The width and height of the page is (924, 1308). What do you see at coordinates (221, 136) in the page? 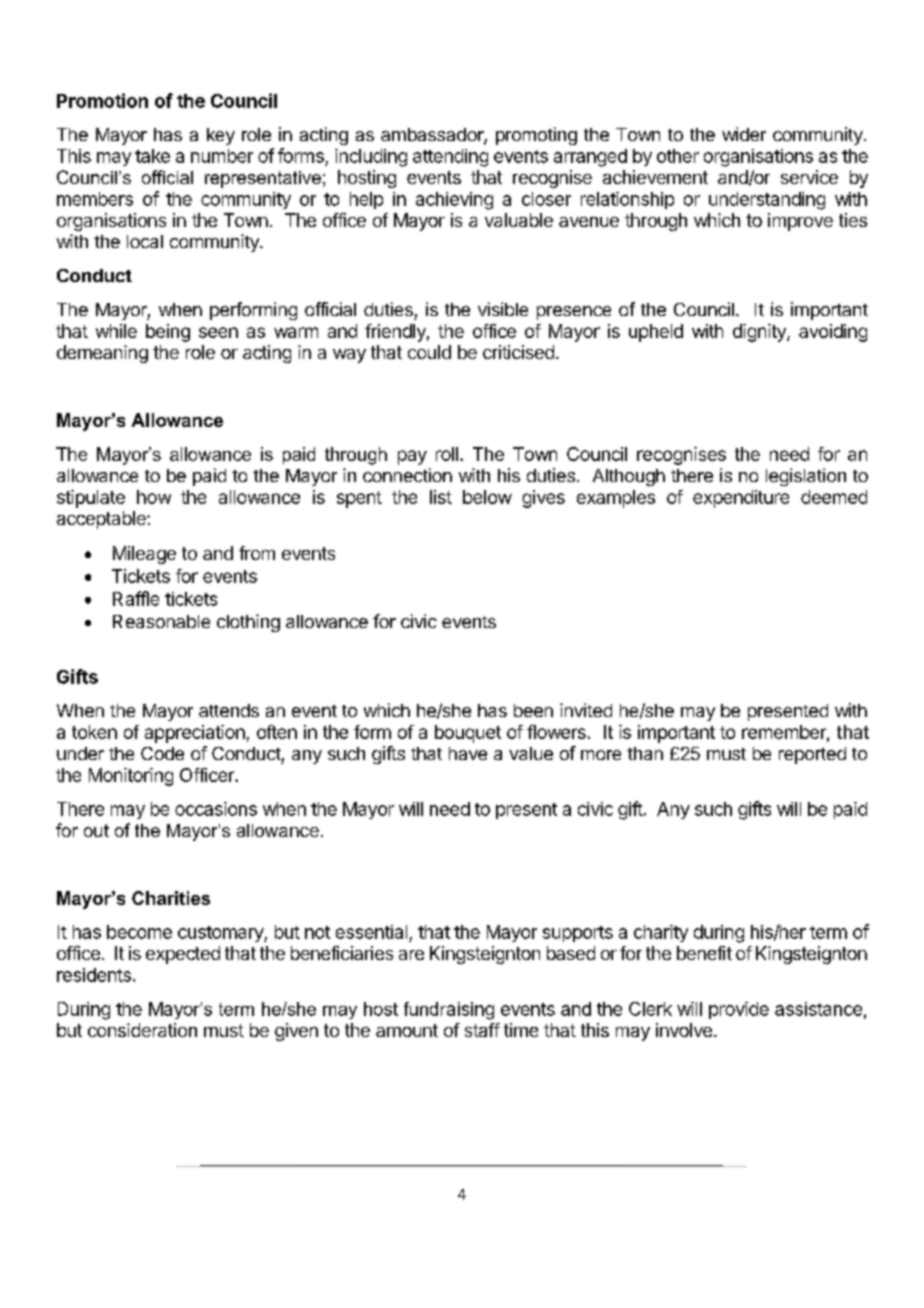
I see `key` at bounding box center [221, 136].
